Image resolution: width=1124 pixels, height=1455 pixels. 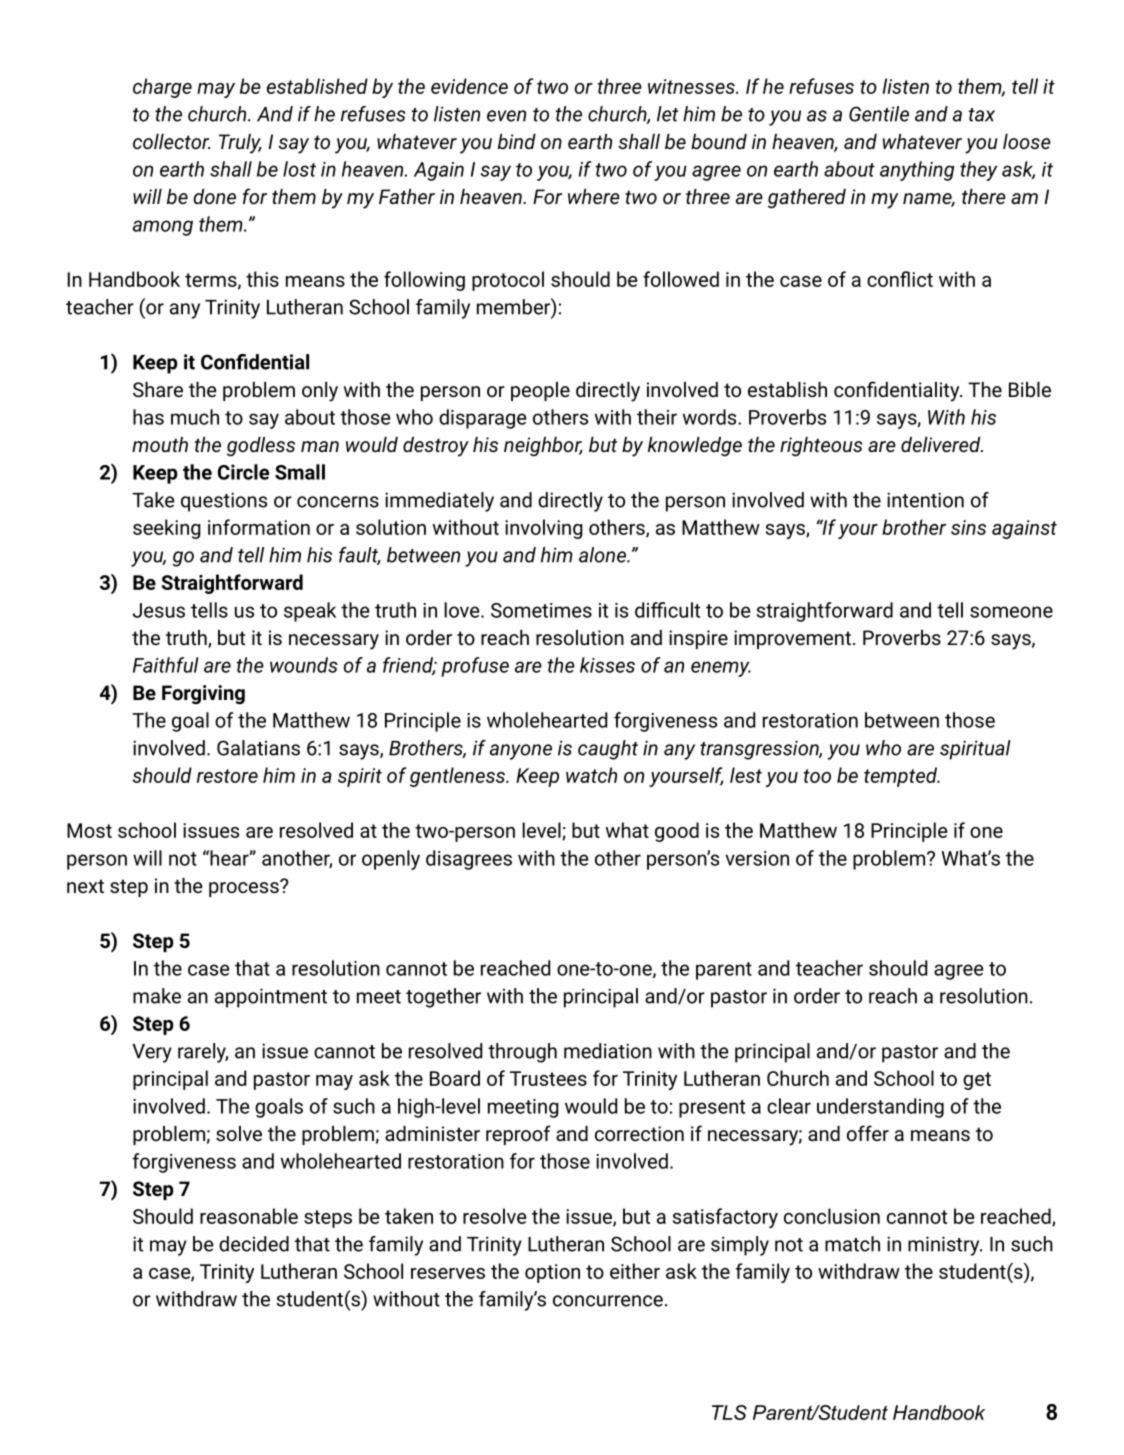 What do you see at coordinates (521, 752) in the screenshot?
I see `anyone` at bounding box center [521, 752].
